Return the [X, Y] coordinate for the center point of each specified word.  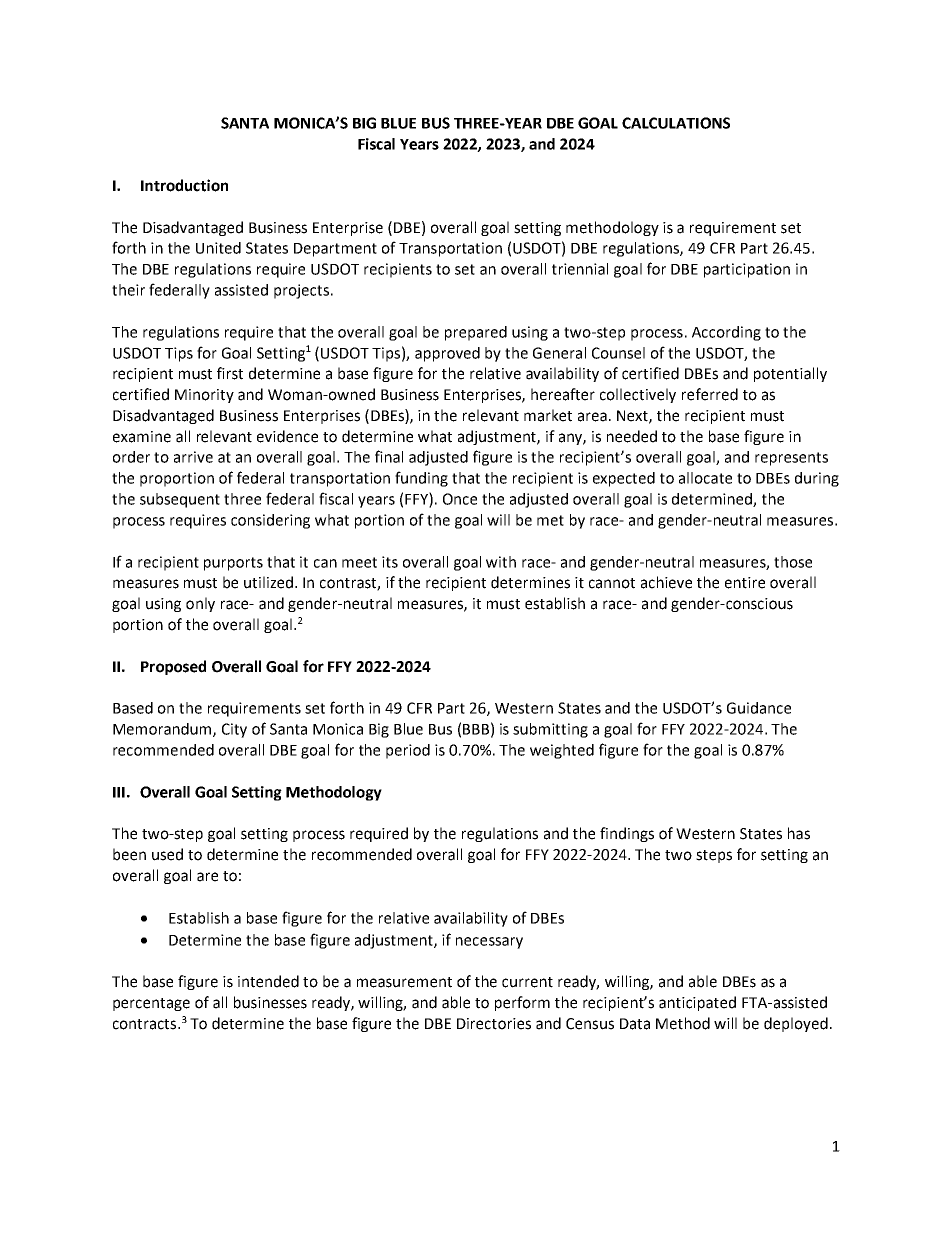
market [548, 415]
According [726, 333]
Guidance [759, 708]
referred [710, 394]
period [408, 751]
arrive [193, 457]
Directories [494, 1024]
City [234, 730]
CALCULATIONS [676, 123]
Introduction [184, 185]
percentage [151, 1004]
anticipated [697, 1003]
